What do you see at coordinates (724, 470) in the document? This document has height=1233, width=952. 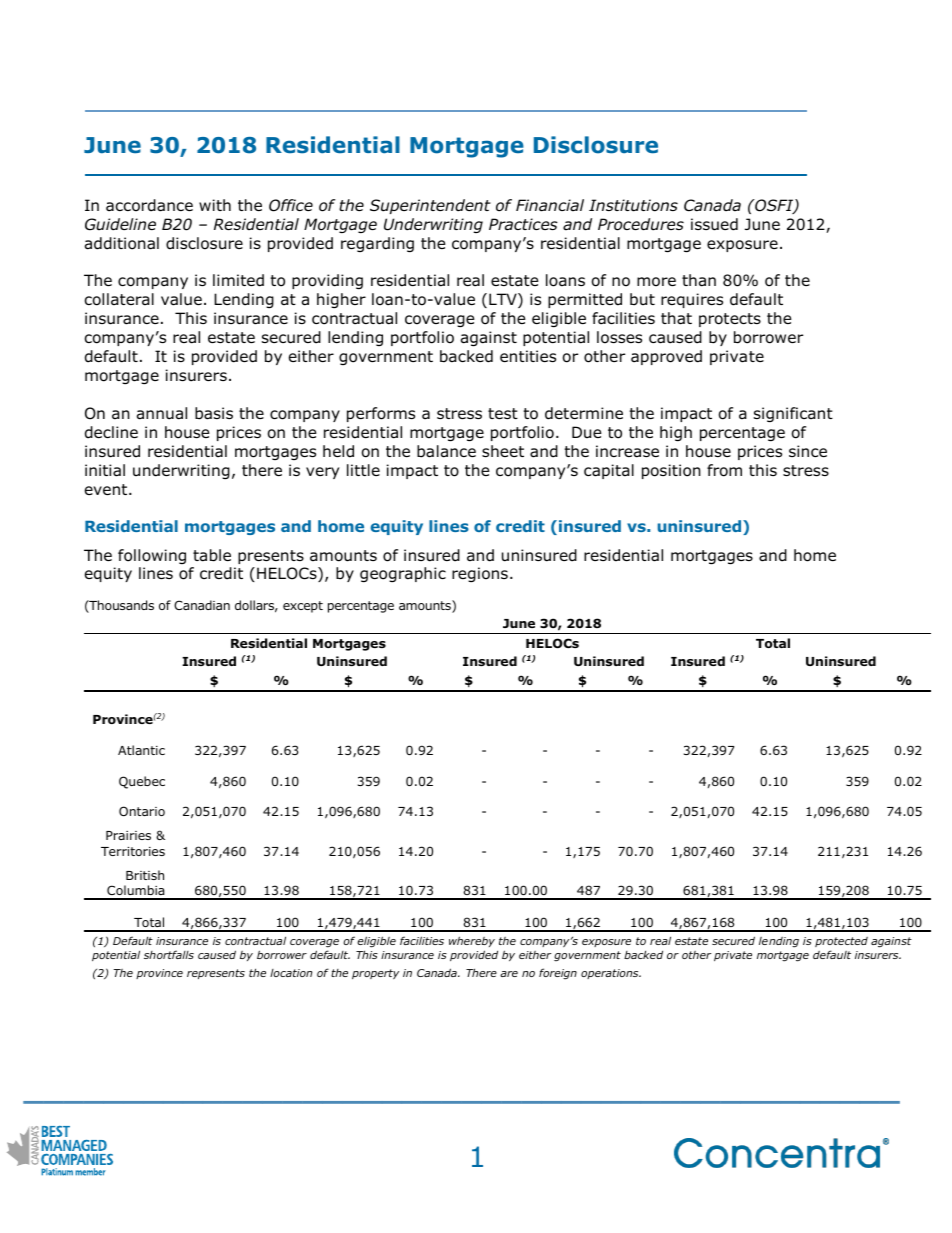 I see `from` at bounding box center [724, 470].
